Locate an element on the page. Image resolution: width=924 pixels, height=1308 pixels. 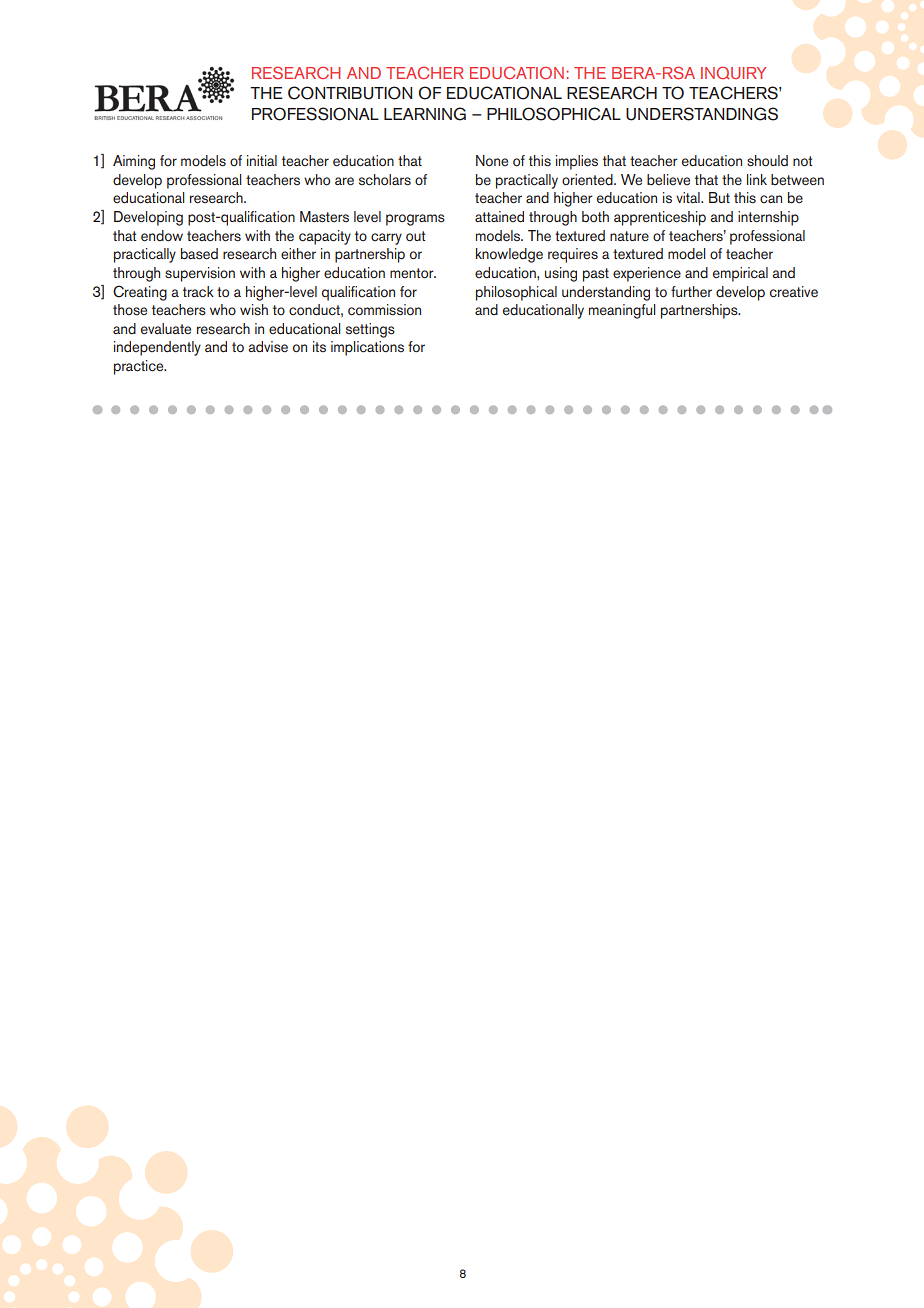
initial is located at coordinates (262, 160).
